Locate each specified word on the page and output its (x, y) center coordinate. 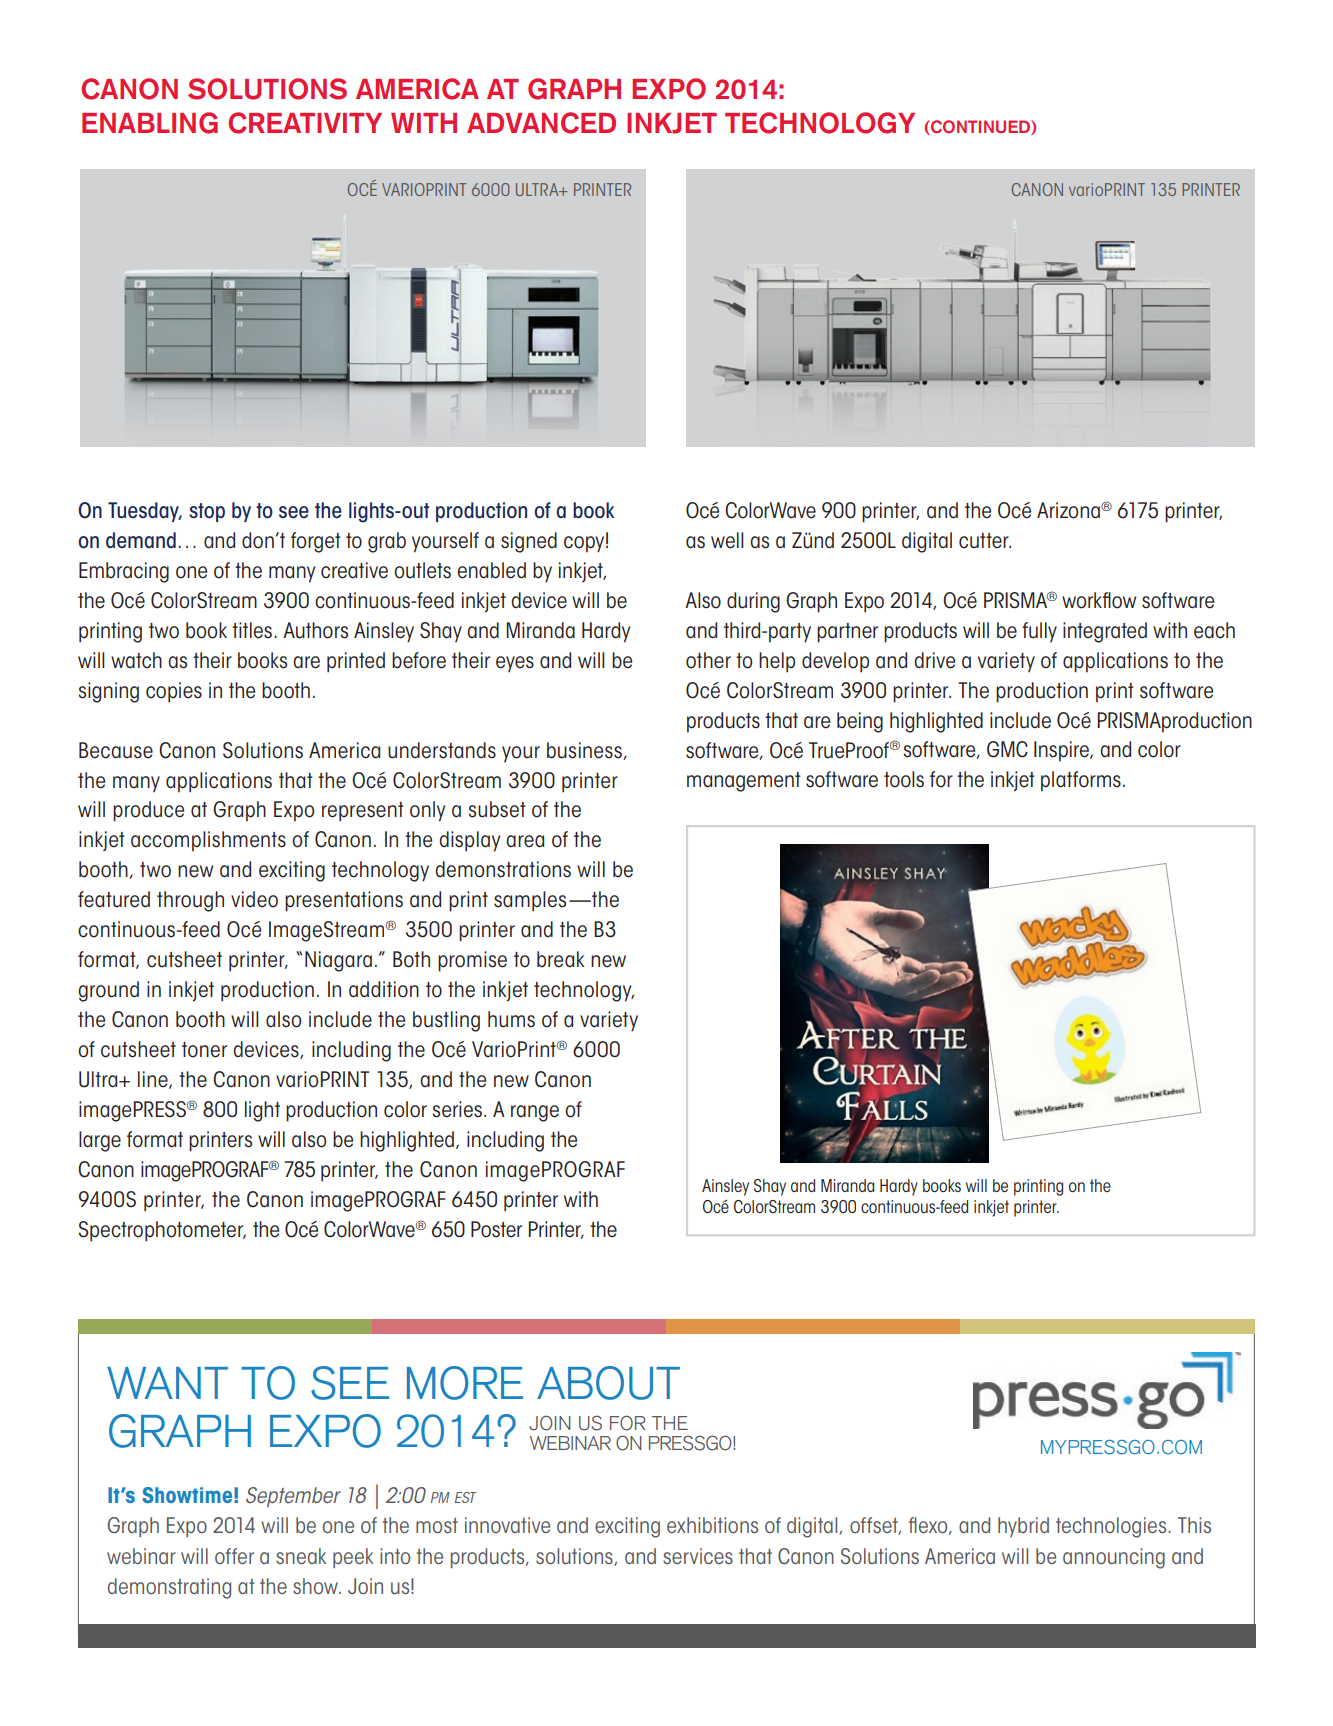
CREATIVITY (305, 123)
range (535, 1113)
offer (234, 1556)
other (708, 660)
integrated (1105, 632)
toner (204, 1050)
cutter (985, 541)
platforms (1081, 781)
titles (253, 630)
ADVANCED (541, 123)
